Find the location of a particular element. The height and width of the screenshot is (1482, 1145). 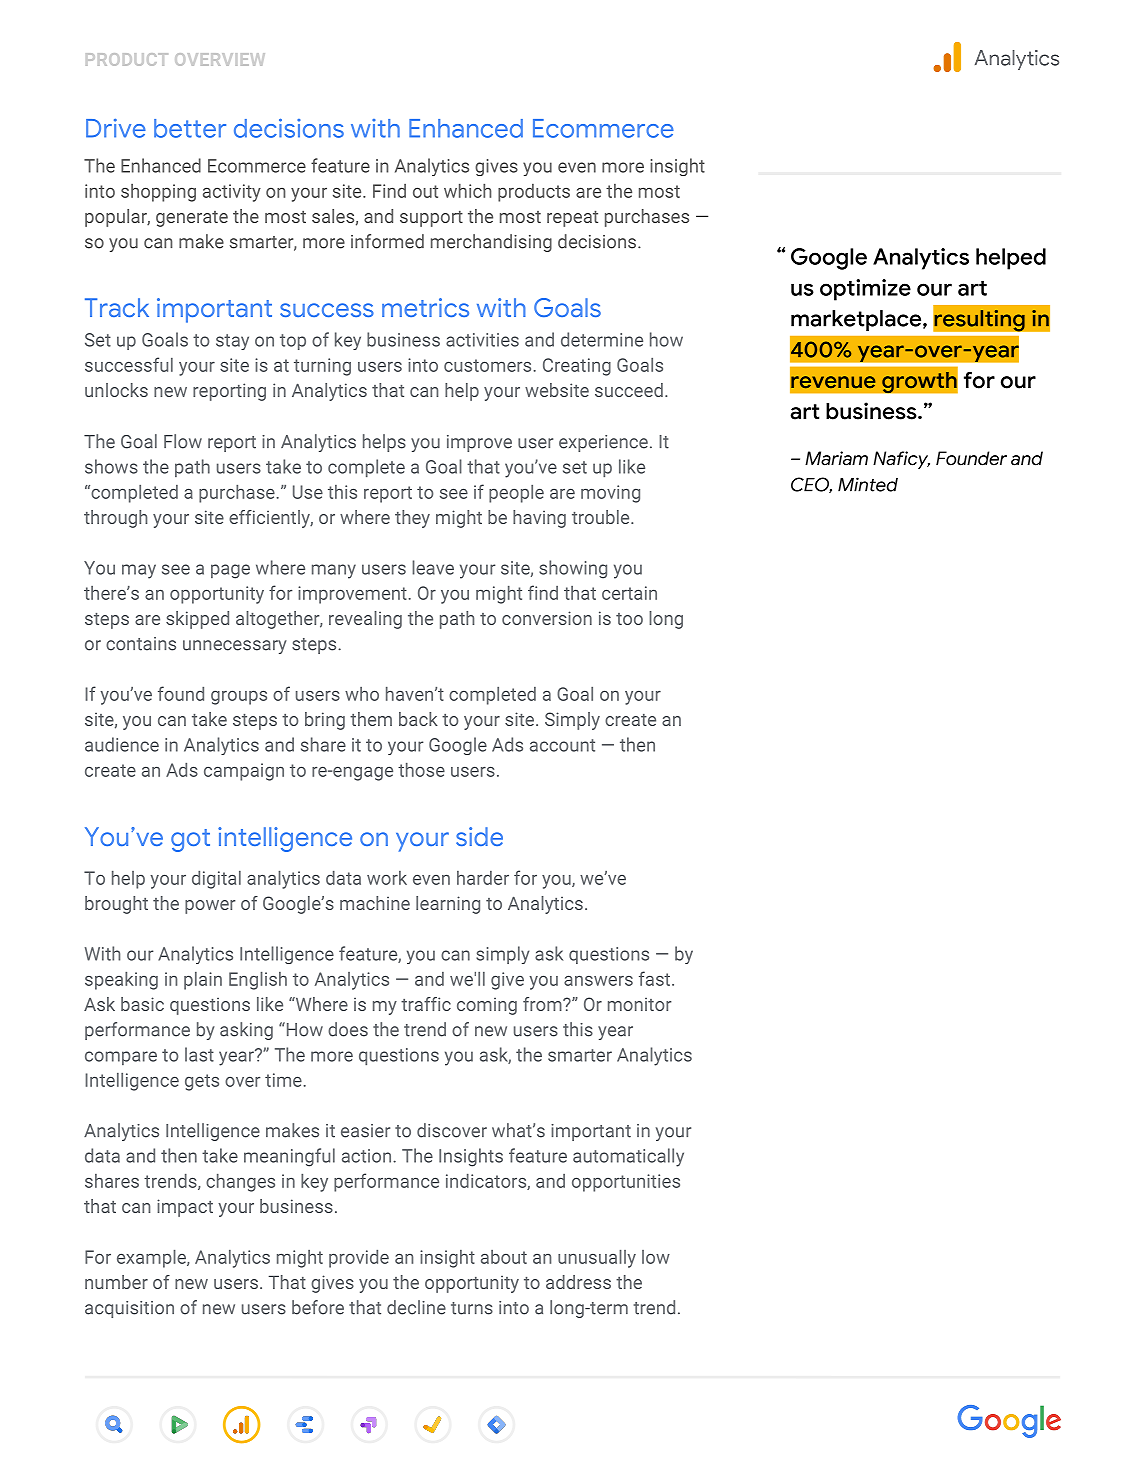

groups is located at coordinates (239, 698).
